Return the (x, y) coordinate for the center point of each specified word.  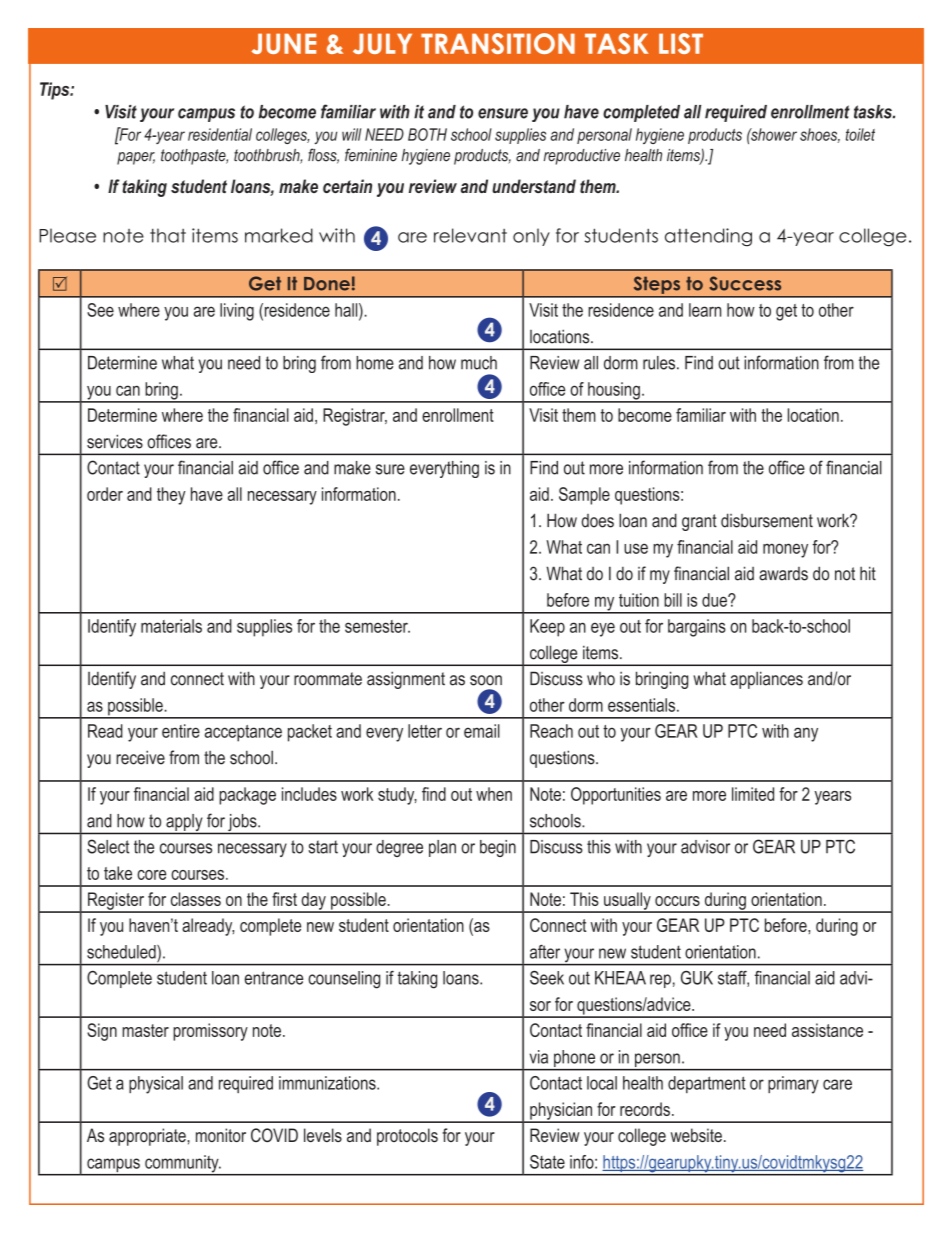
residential (220, 134)
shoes (820, 135)
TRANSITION (498, 43)
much (479, 363)
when (494, 794)
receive (140, 757)
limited (753, 794)
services (115, 441)
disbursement (767, 520)
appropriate (148, 1137)
